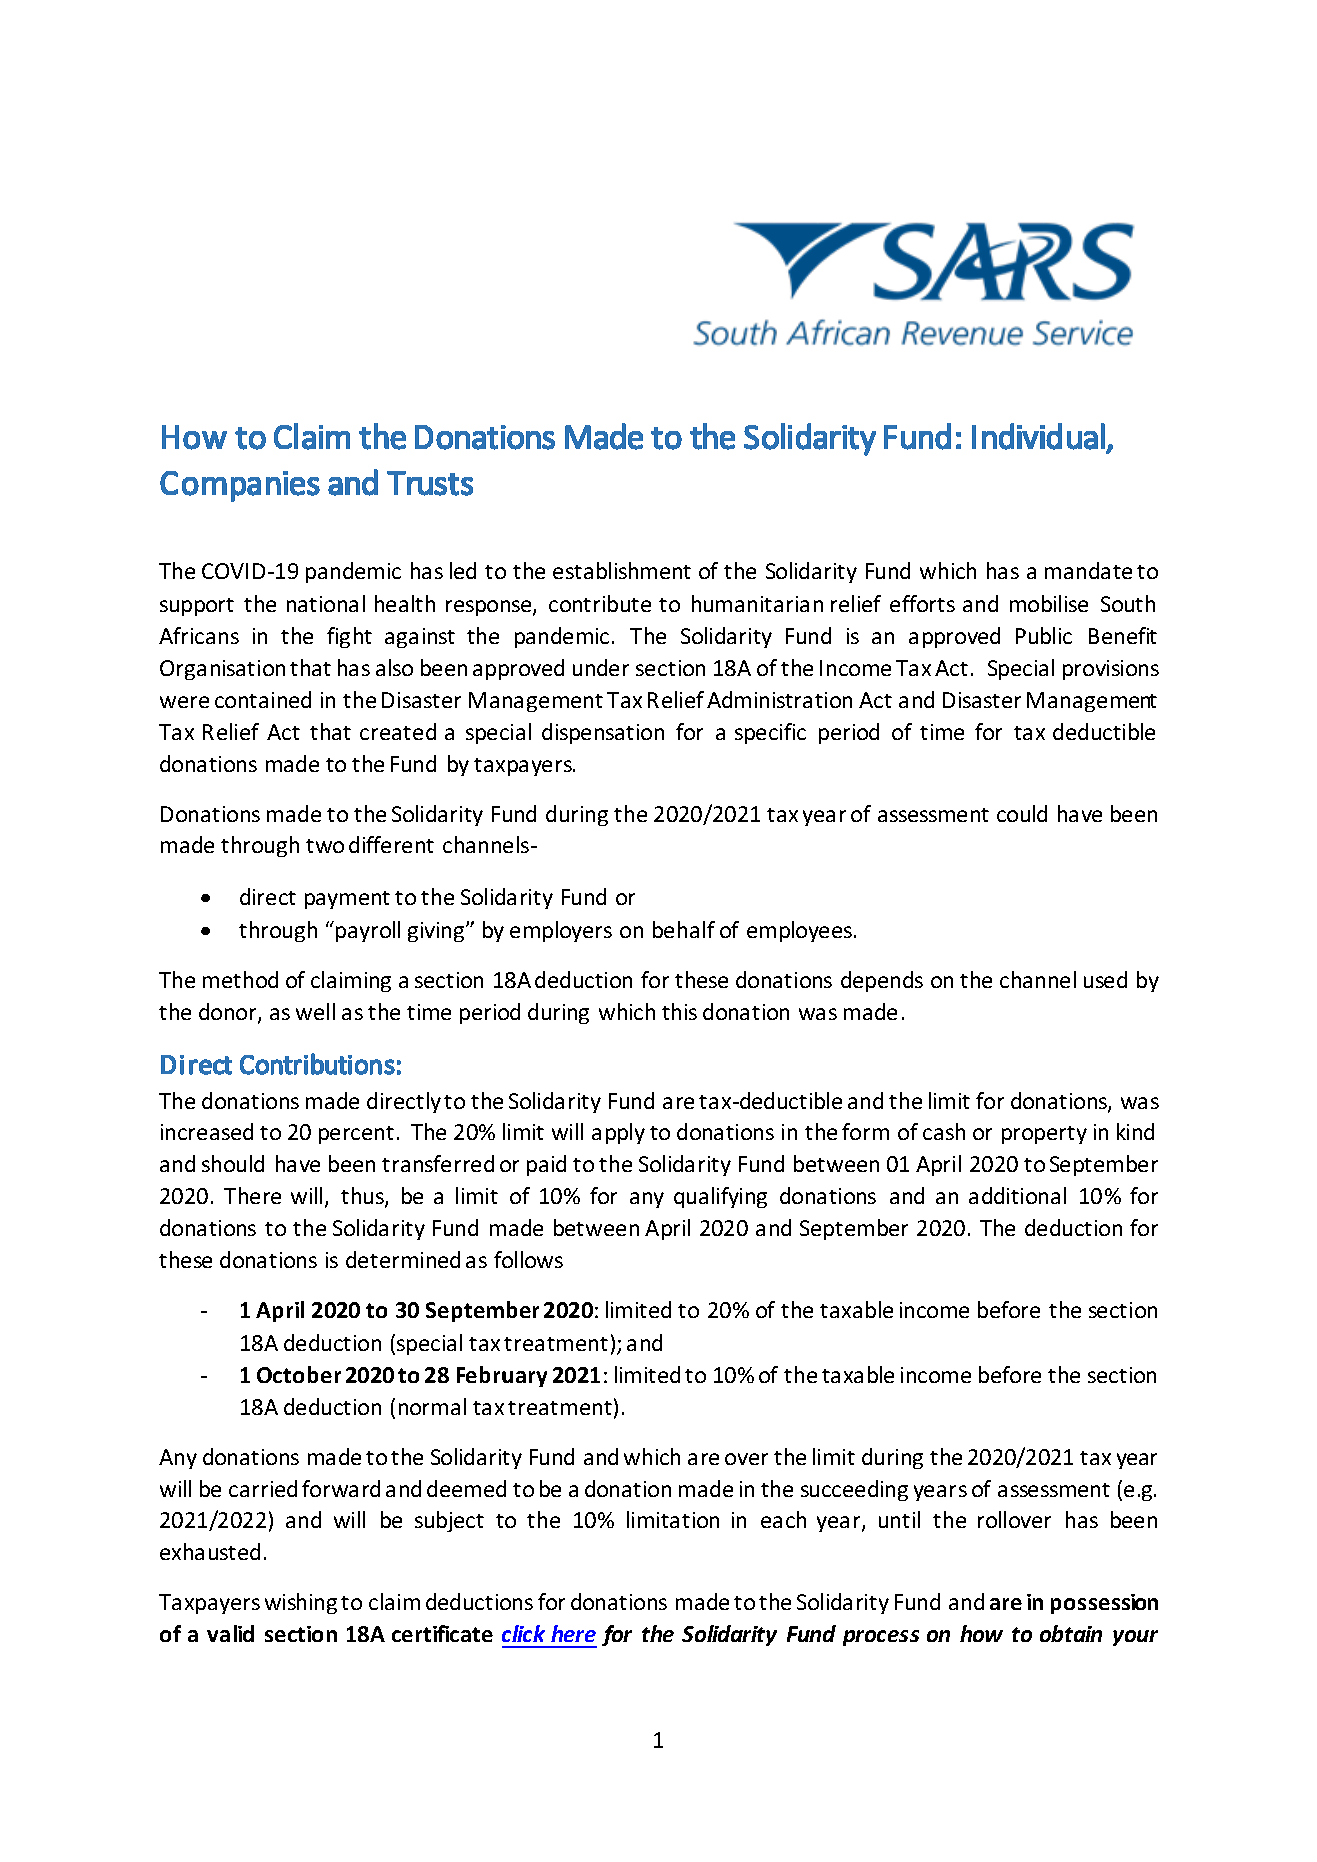 This screenshot has height=1862, width=1317. What do you see at coordinates (299, 1374) in the screenshot?
I see `October` at bounding box center [299, 1374].
